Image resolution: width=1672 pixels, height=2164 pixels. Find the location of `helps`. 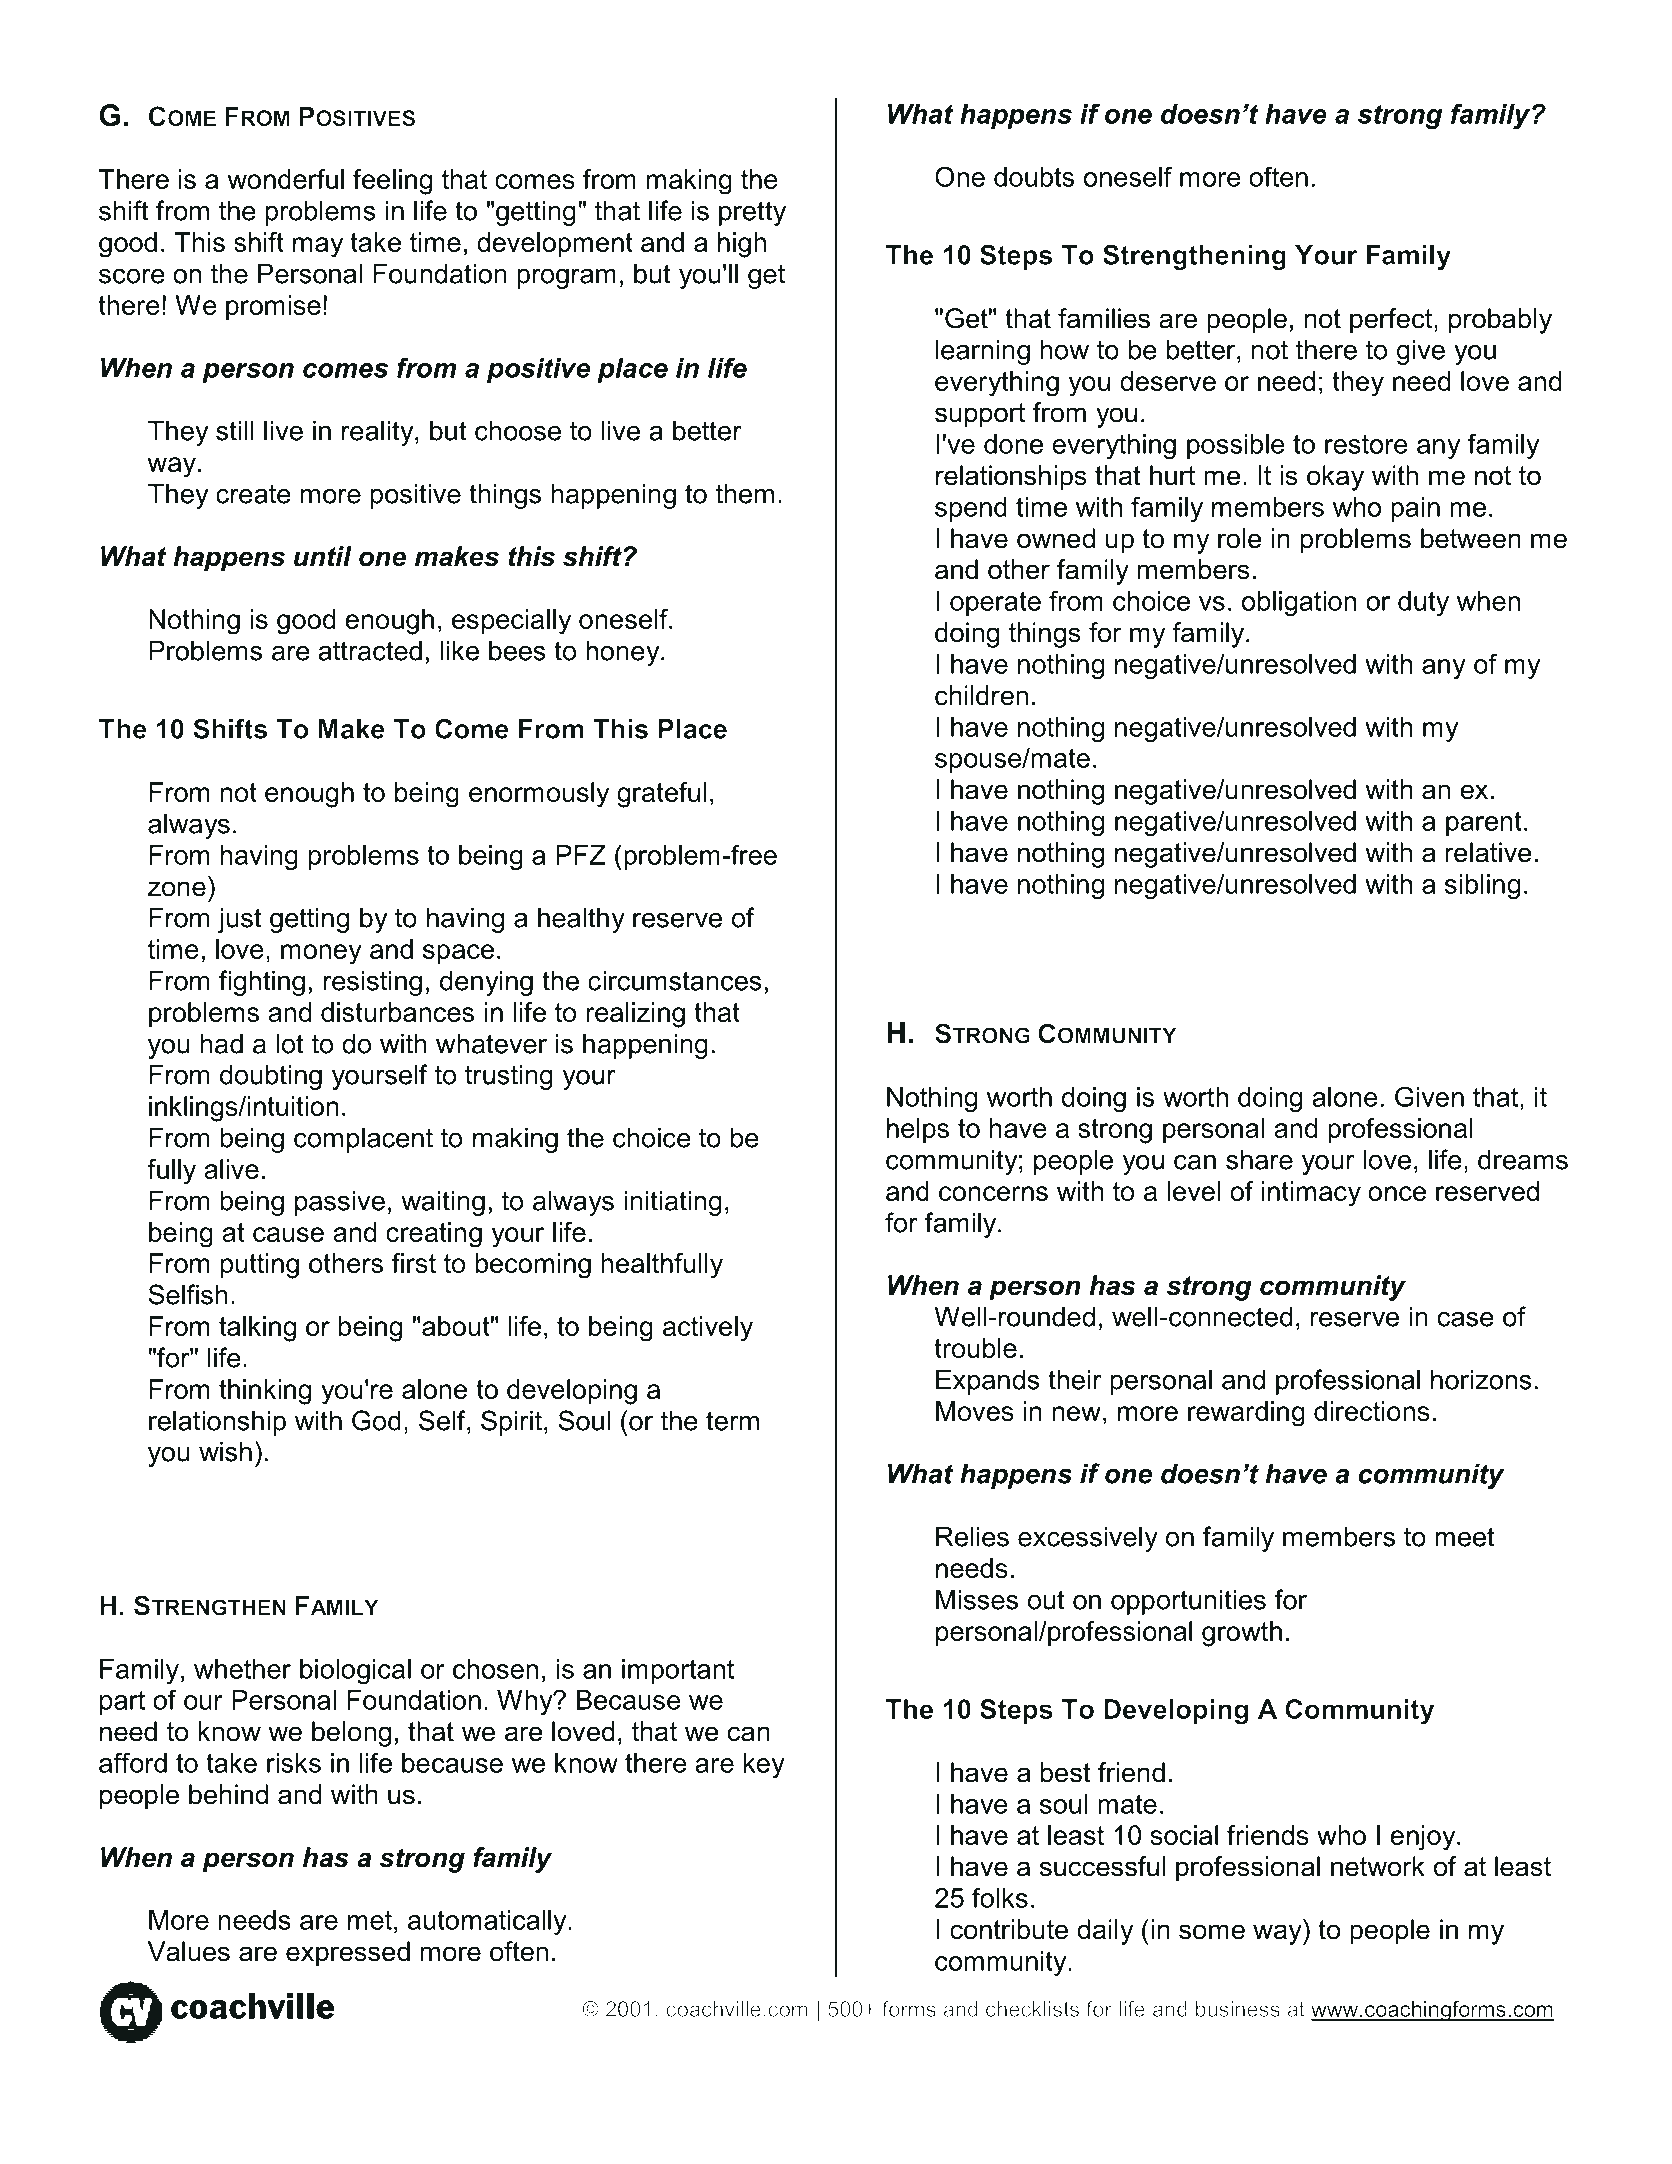

helps is located at coordinates (918, 1130).
